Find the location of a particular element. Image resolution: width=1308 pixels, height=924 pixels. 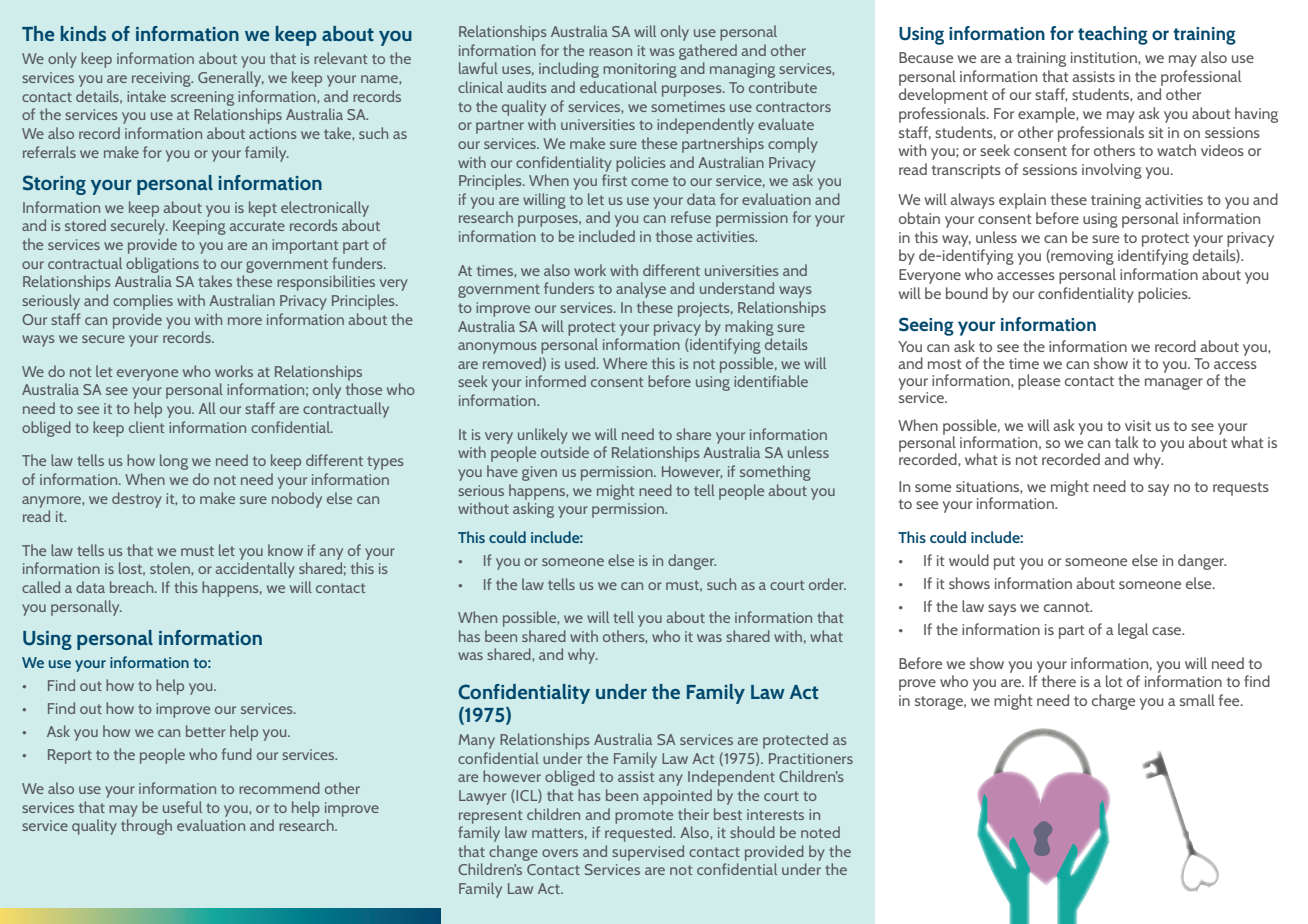

institution is located at coordinates (1105, 57).
